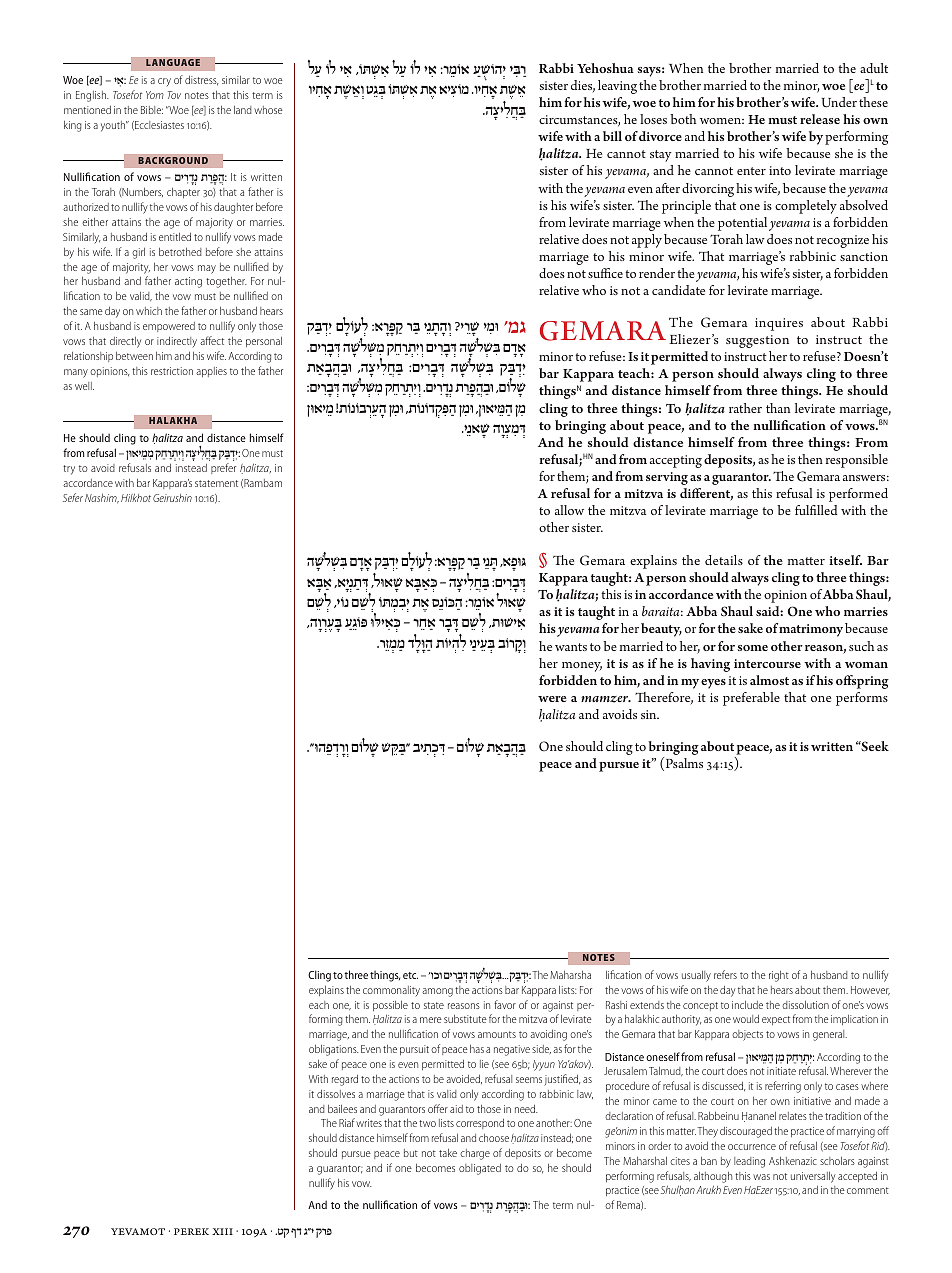  I want to click on right, so click(779, 976).
